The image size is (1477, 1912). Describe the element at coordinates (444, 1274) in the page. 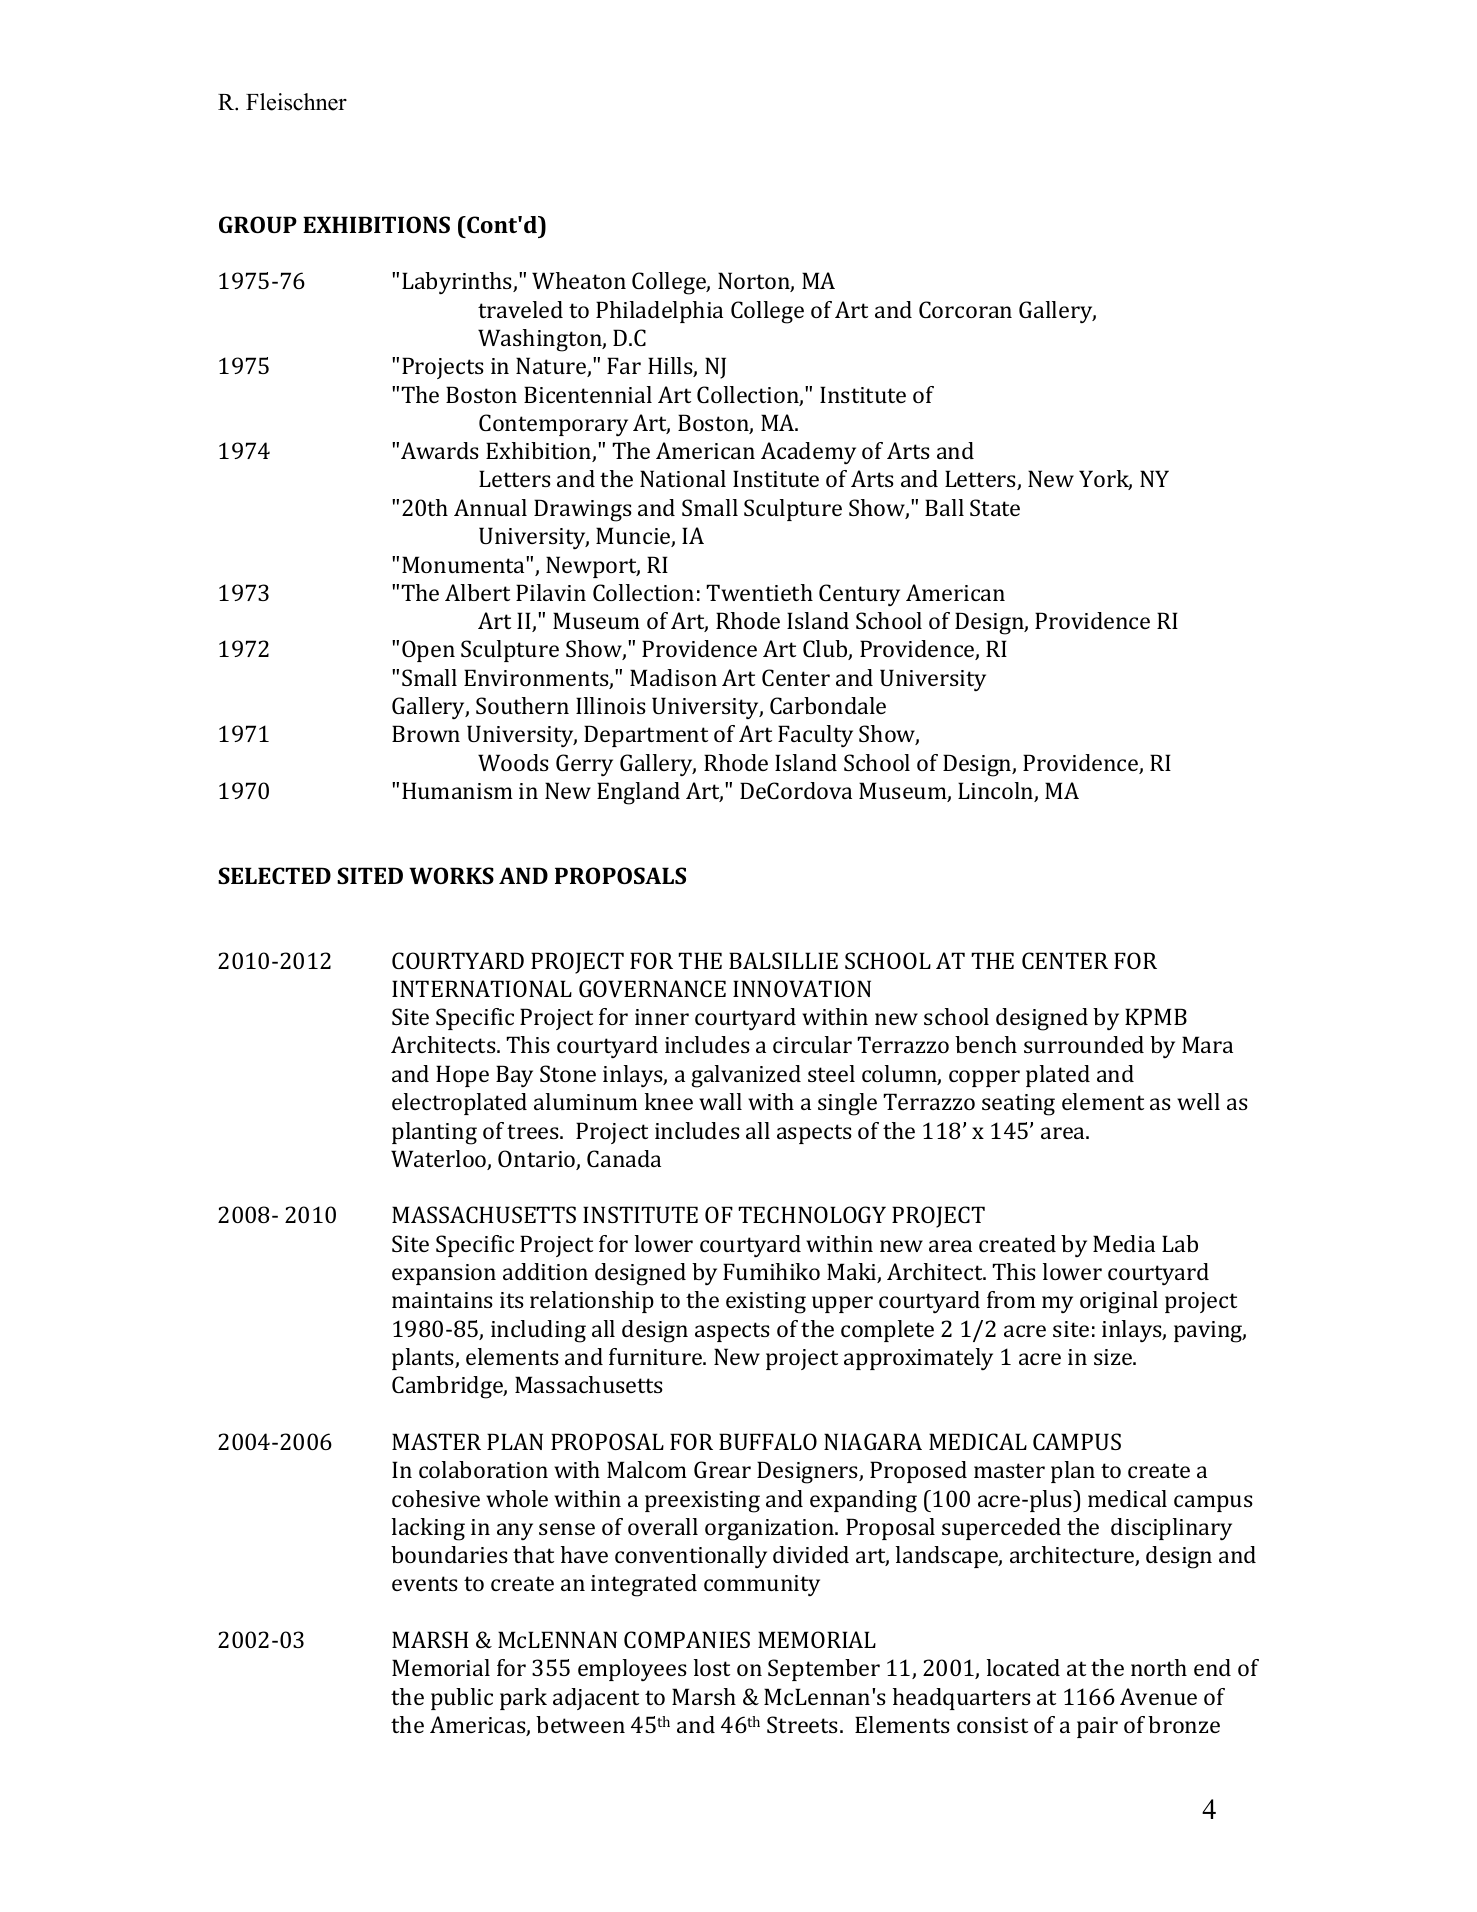

I see `expansion` at that location.
